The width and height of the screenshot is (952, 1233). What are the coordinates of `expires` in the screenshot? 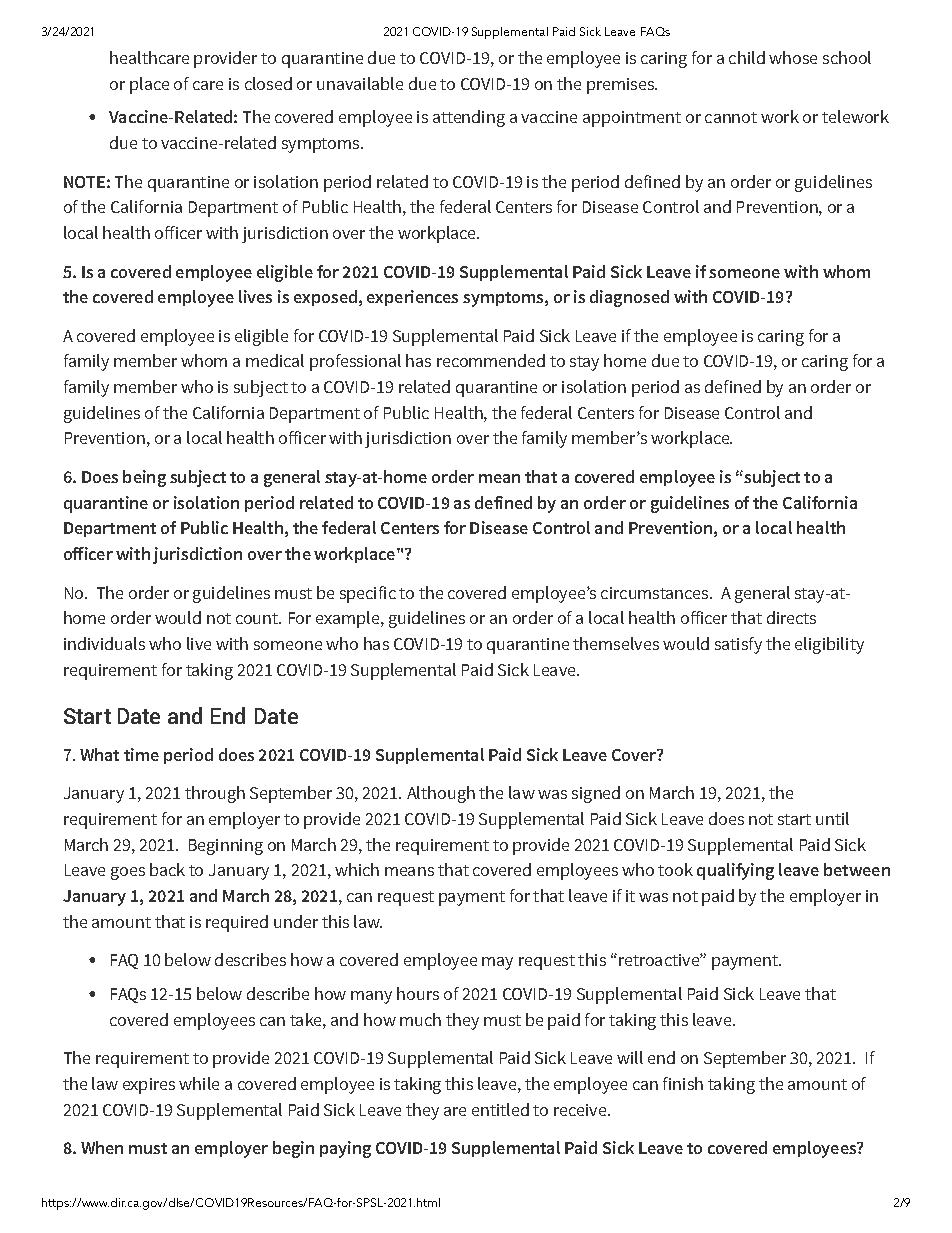 It's located at (149, 1086).
